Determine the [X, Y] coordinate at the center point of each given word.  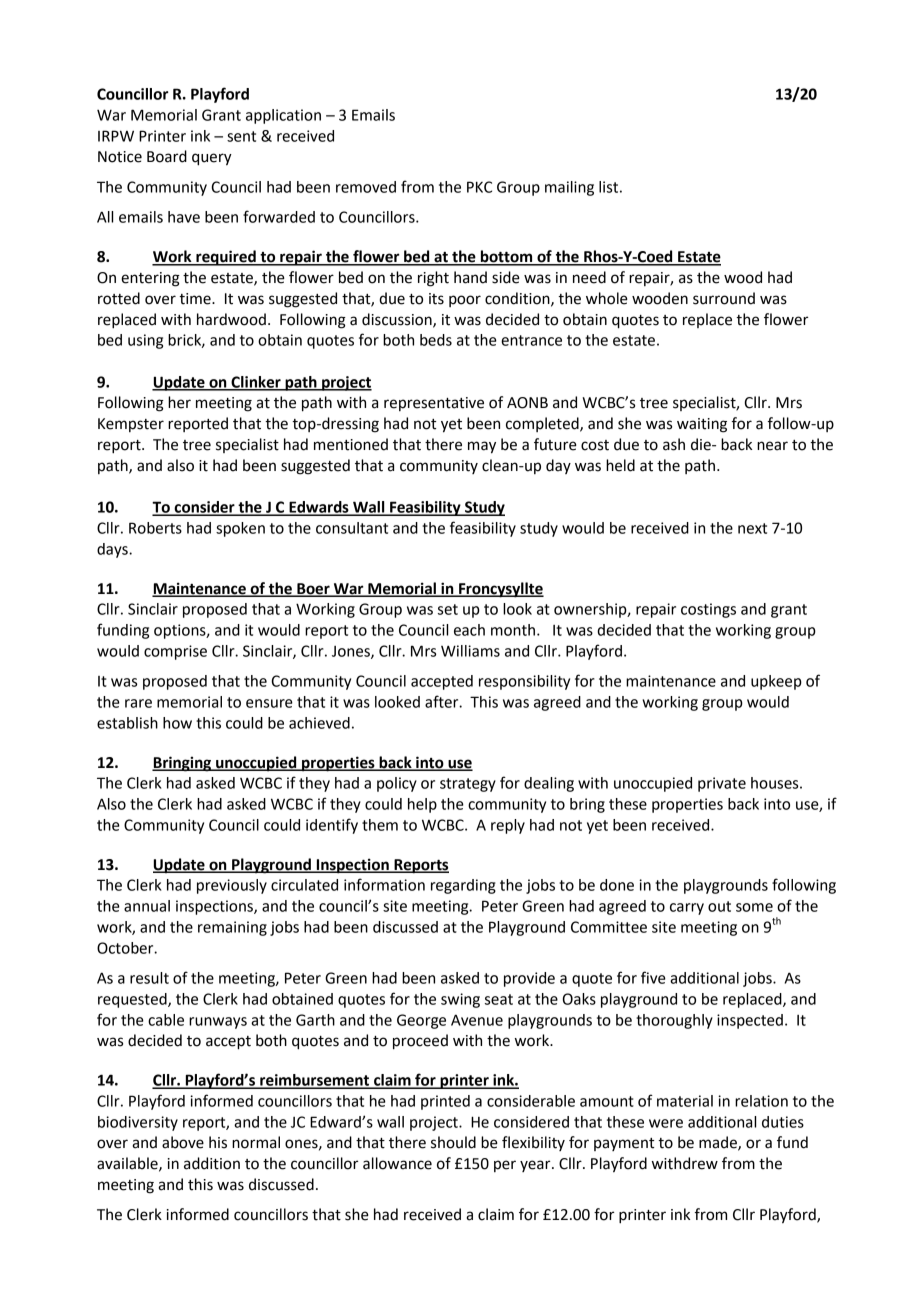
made [719, 1143]
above [183, 1142]
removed [366, 187]
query [212, 159]
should [453, 1142]
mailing [569, 188]
